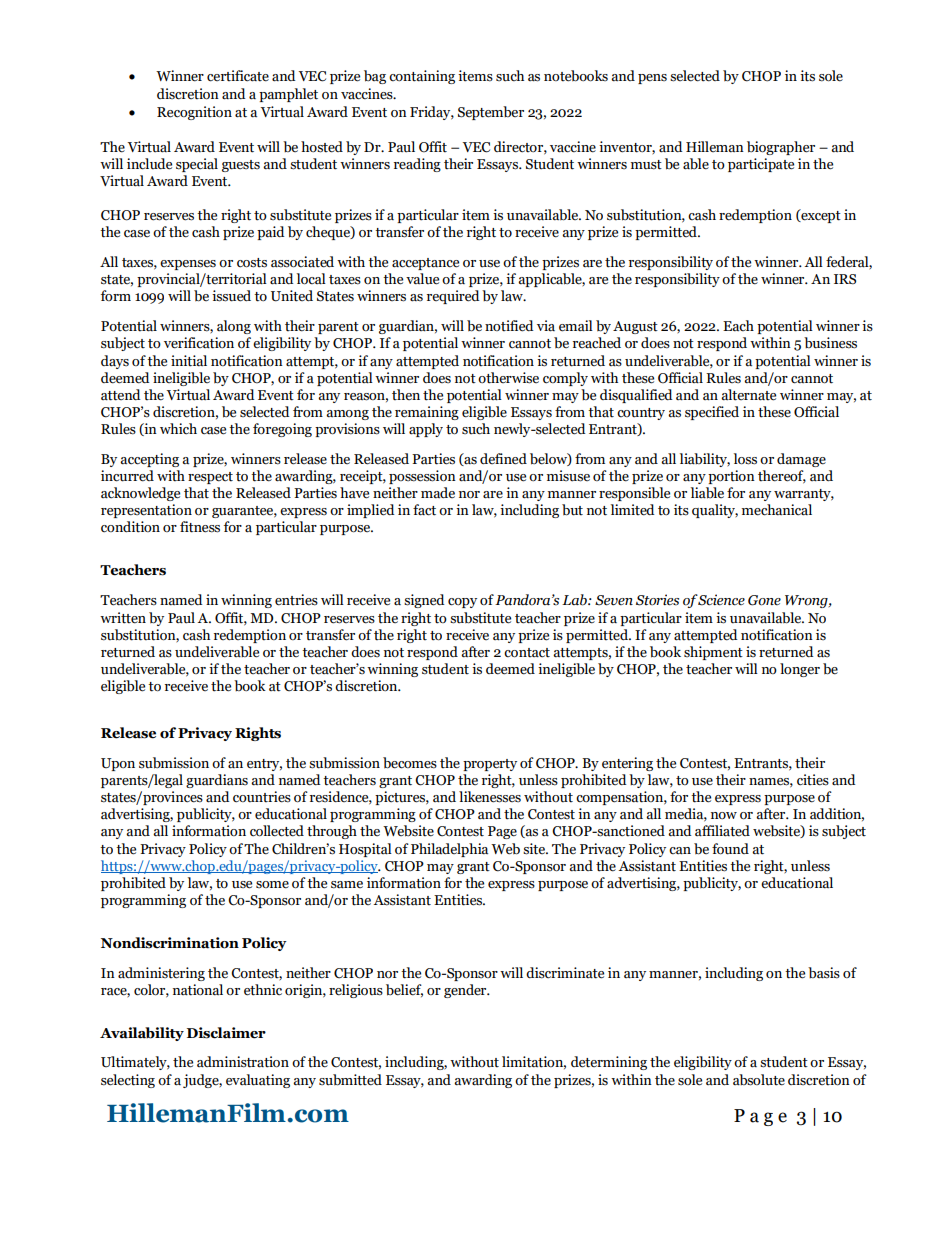  What do you see at coordinates (759, 1080) in the screenshot?
I see `absolute` at bounding box center [759, 1080].
